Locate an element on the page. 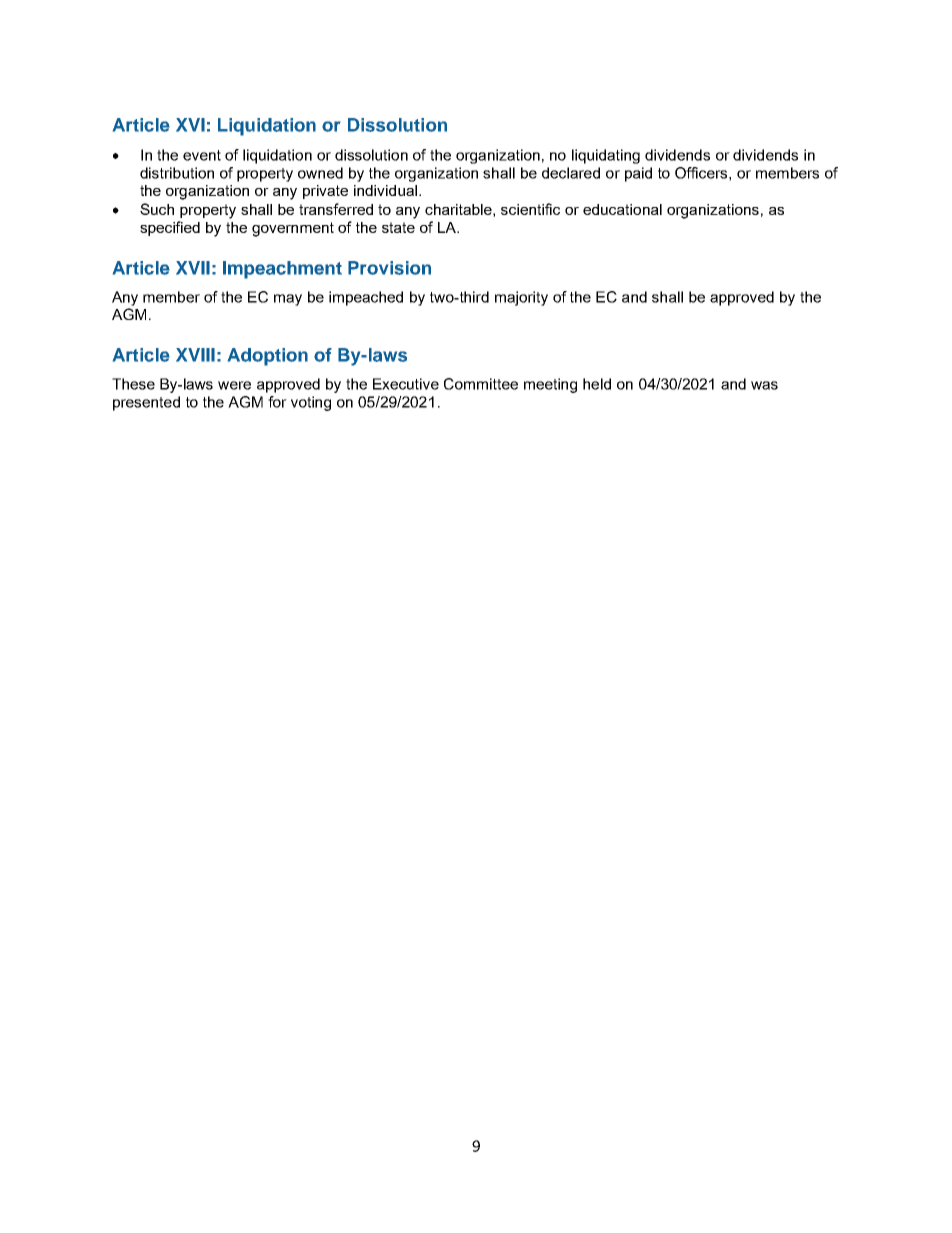  were is located at coordinates (234, 385).
